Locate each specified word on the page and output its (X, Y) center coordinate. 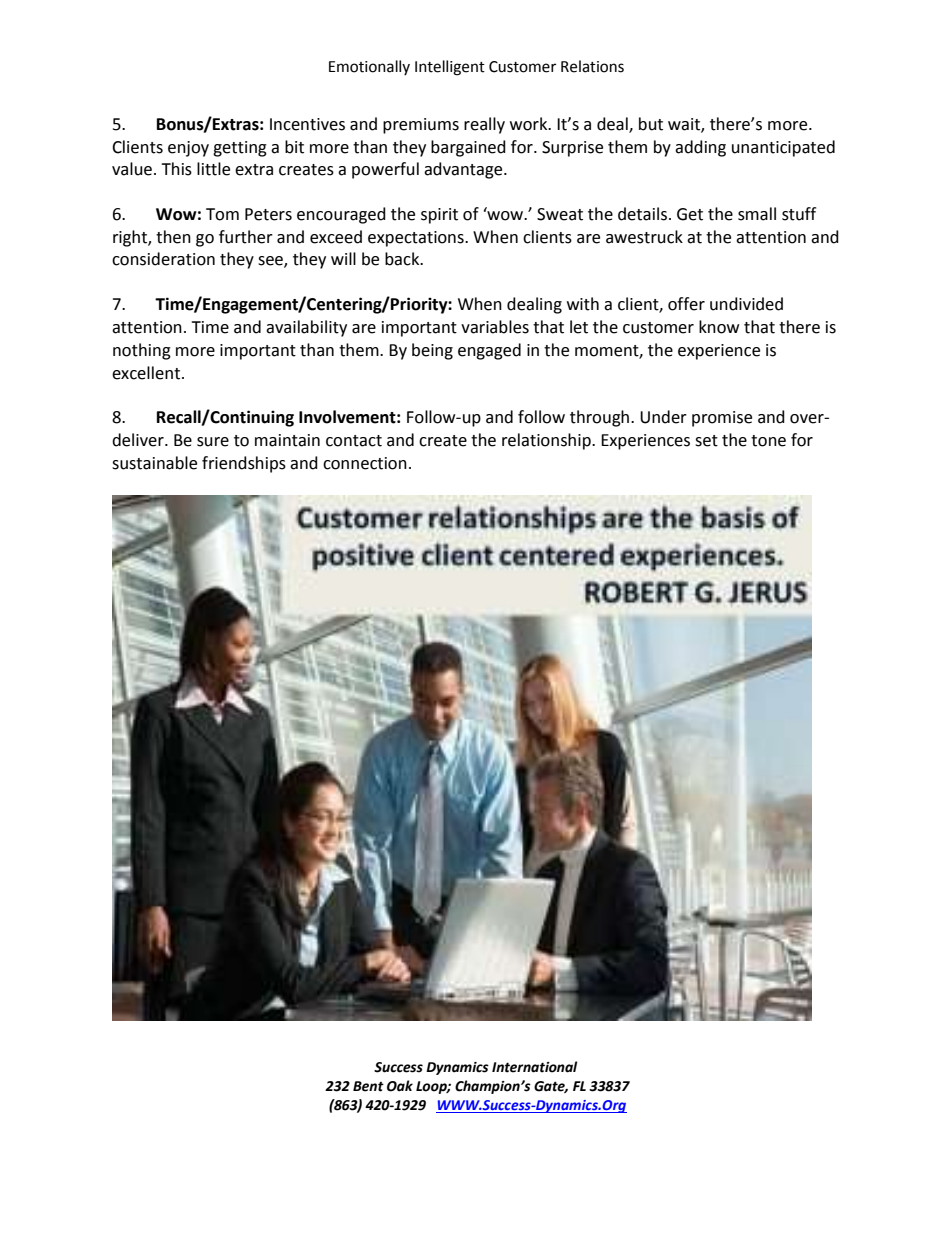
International (534, 1067)
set (706, 441)
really (484, 125)
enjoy (188, 149)
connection (365, 463)
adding (700, 148)
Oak (400, 1086)
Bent (368, 1086)
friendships (244, 464)
